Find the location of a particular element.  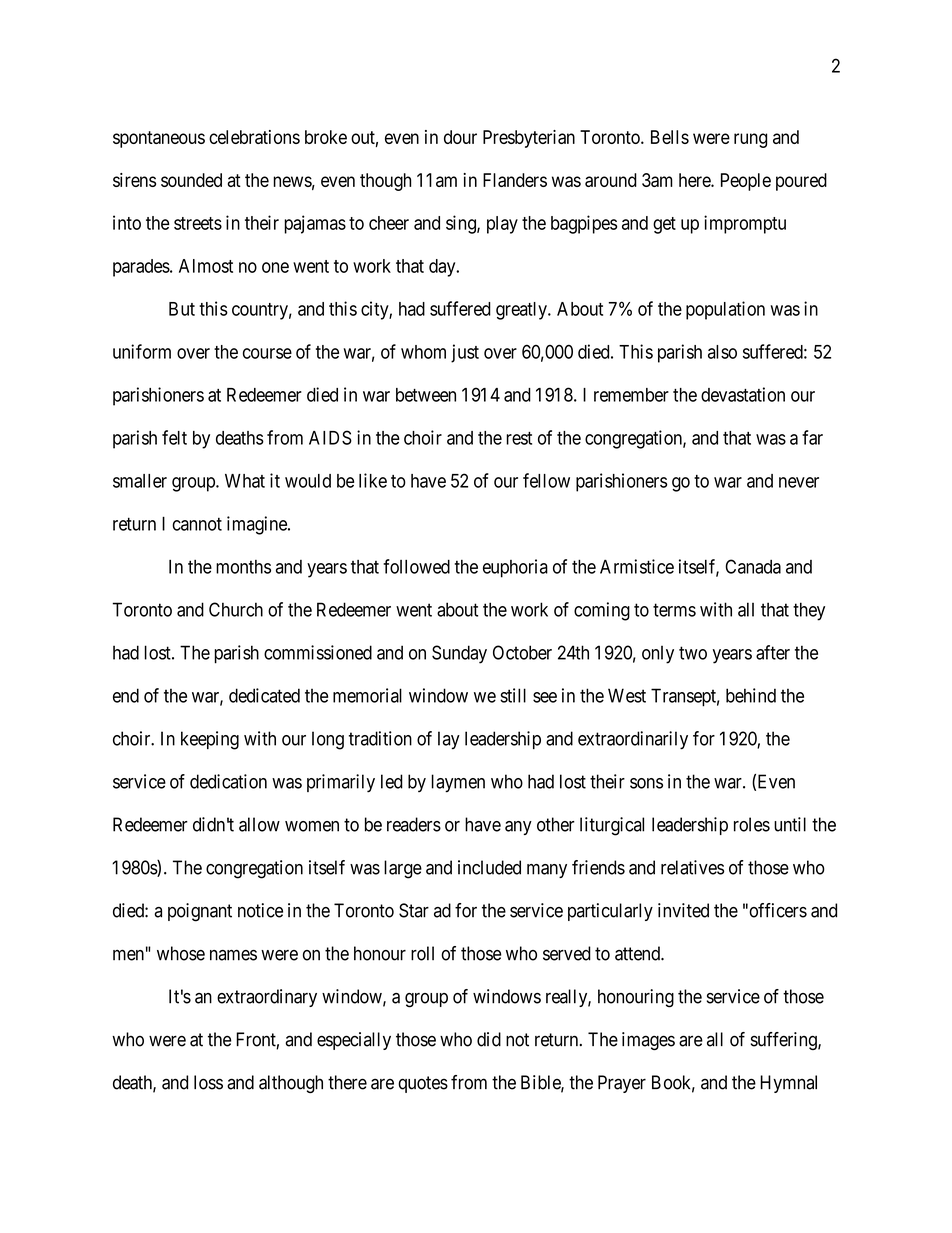

loss is located at coordinates (208, 1082).
